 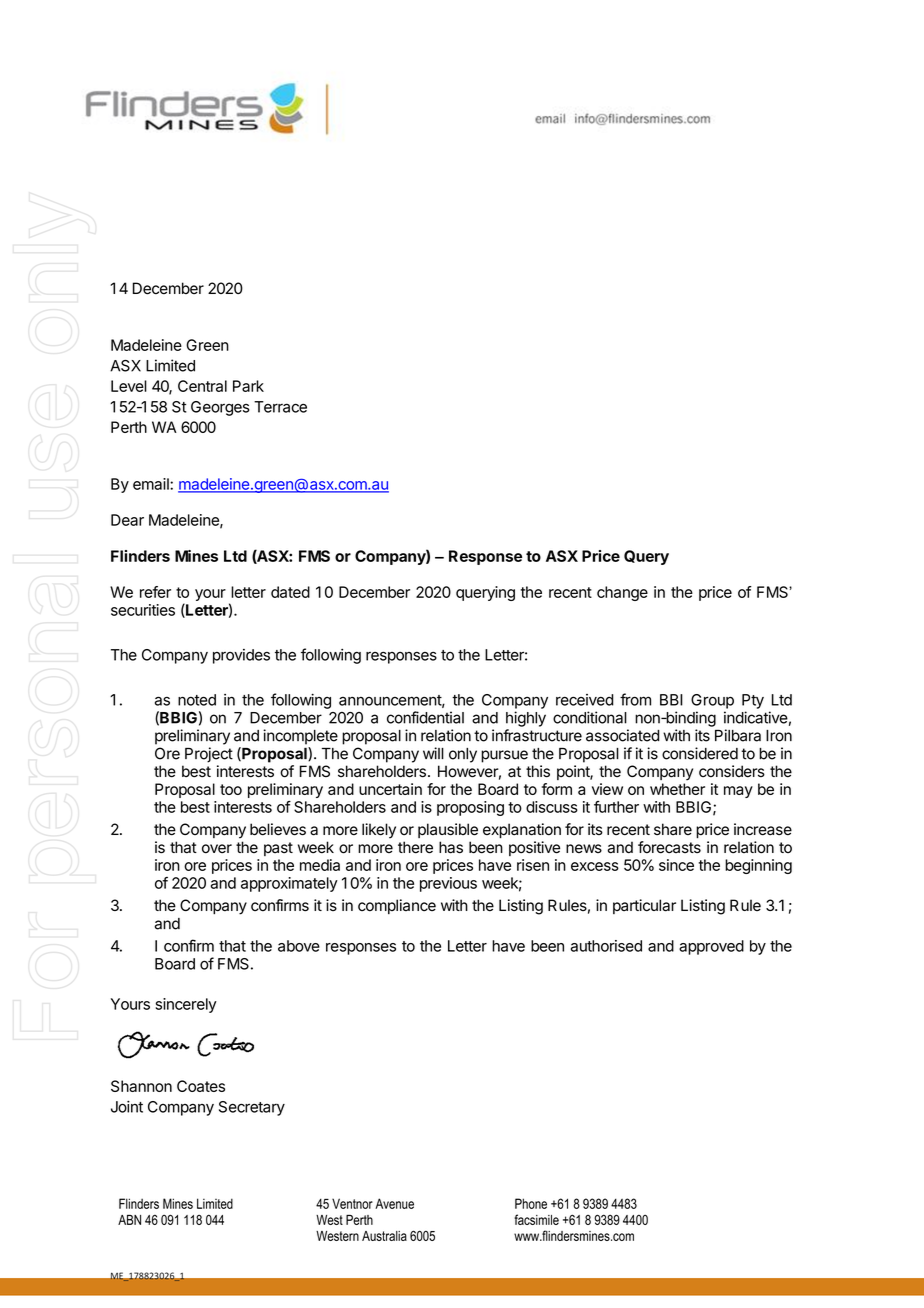 I want to click on proposing, so click(x=470, y=808).
